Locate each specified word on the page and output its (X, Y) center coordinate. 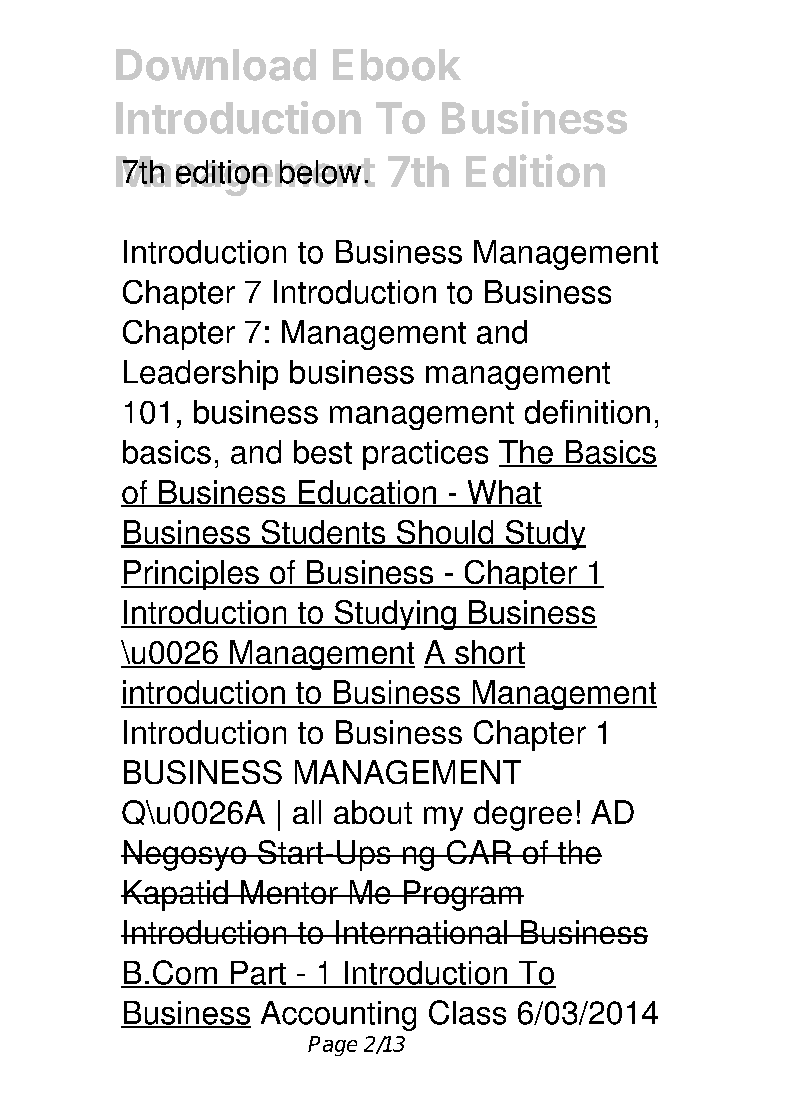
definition (587, 412)
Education (367, 493)
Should (445, 533)
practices (425, 455)
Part (258, 974)
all (307, 812)
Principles (191, 575)
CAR (479, 852)
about (373, 812)
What (503, 493)
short (489, 653)
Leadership (201, 375)
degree (523, 815)
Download (216, 65)
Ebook (397, 65)
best (323, 452)
